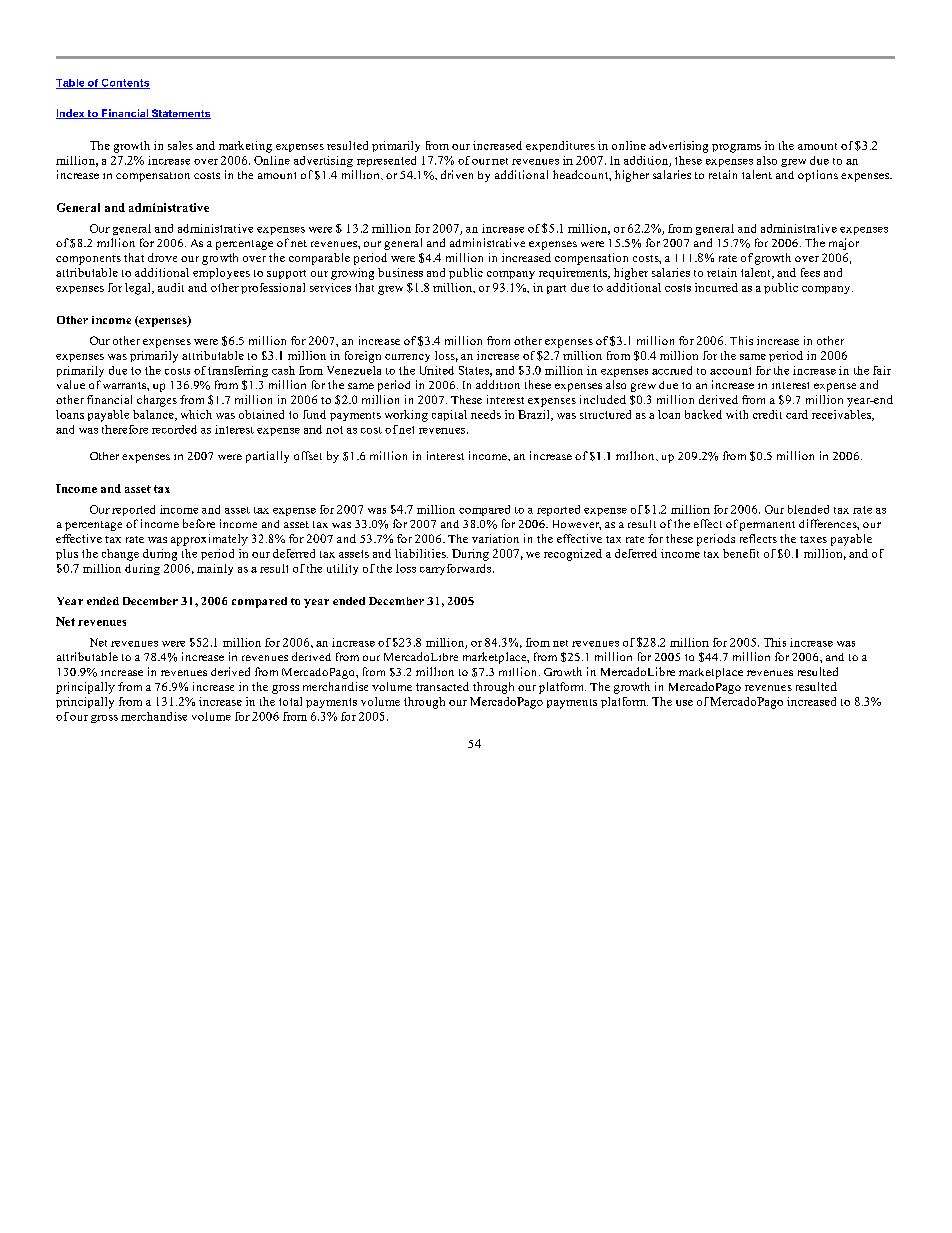 This screenshot has height=1233, width=952. What do you see at coordinates (400, 272) in the screenshot?
I see `business` at bounding box center [400, 272].
